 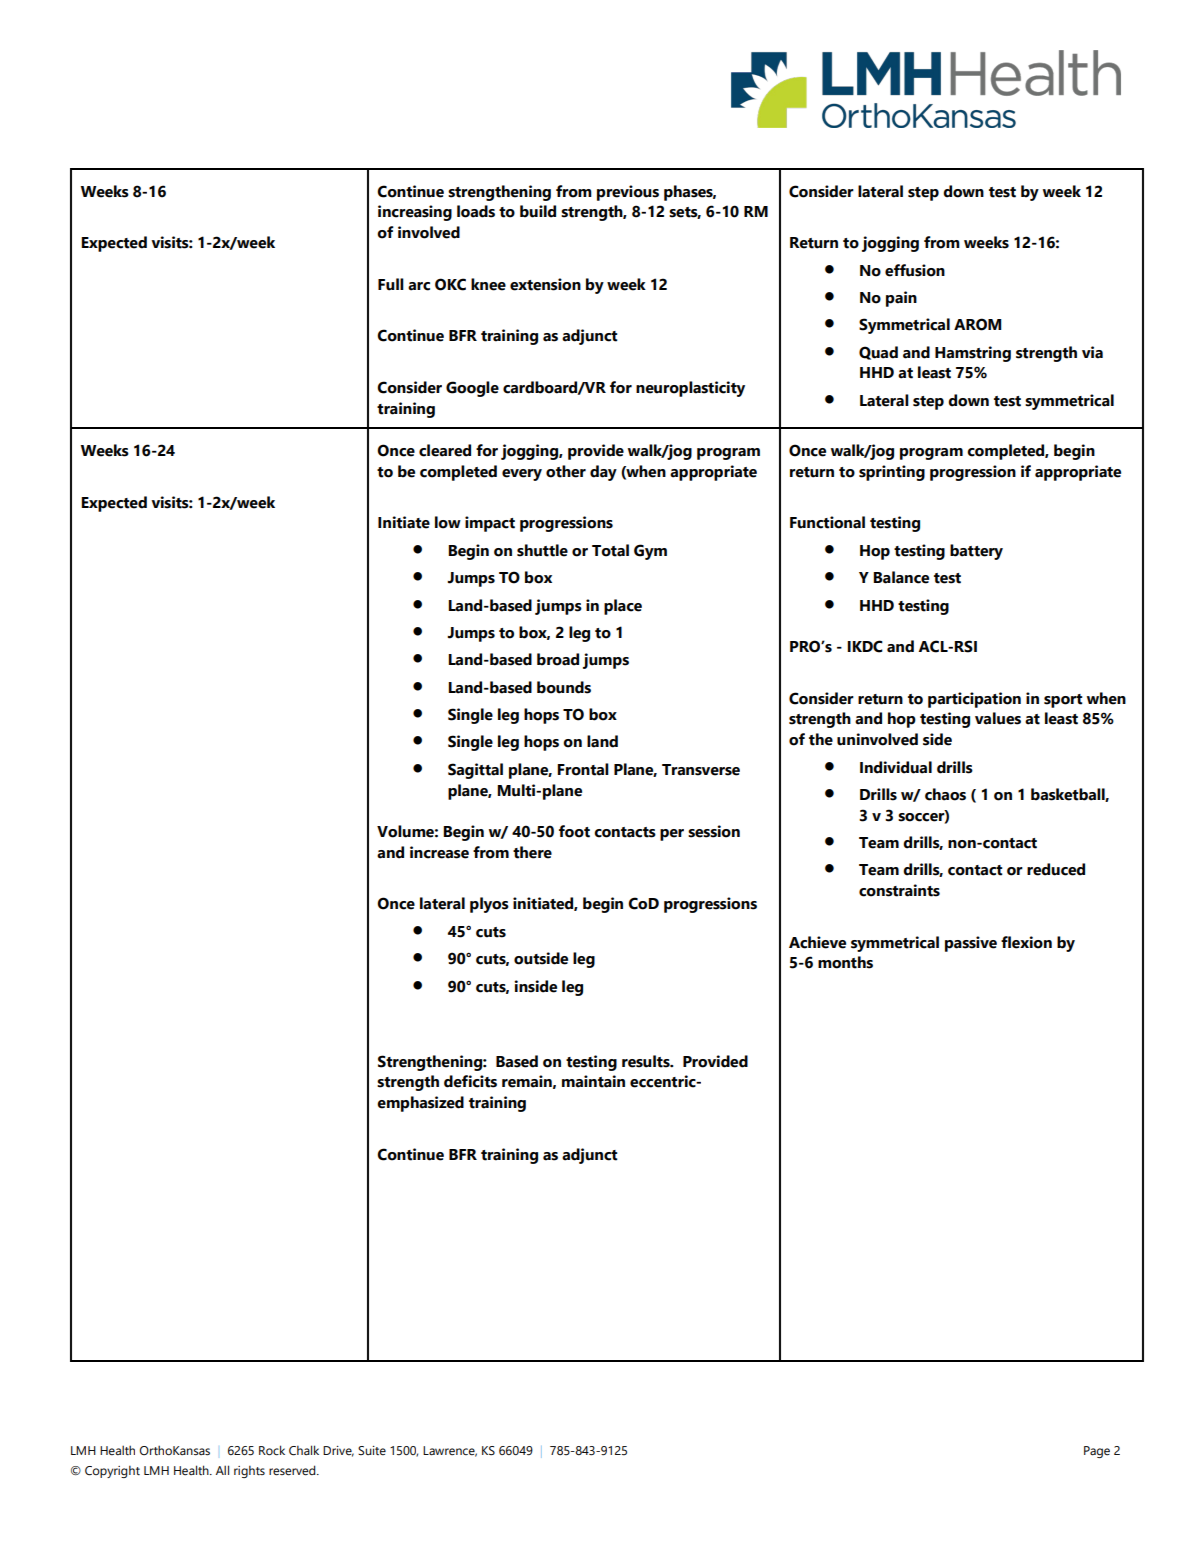 I want to click on place, so click(x=623, y=607).
